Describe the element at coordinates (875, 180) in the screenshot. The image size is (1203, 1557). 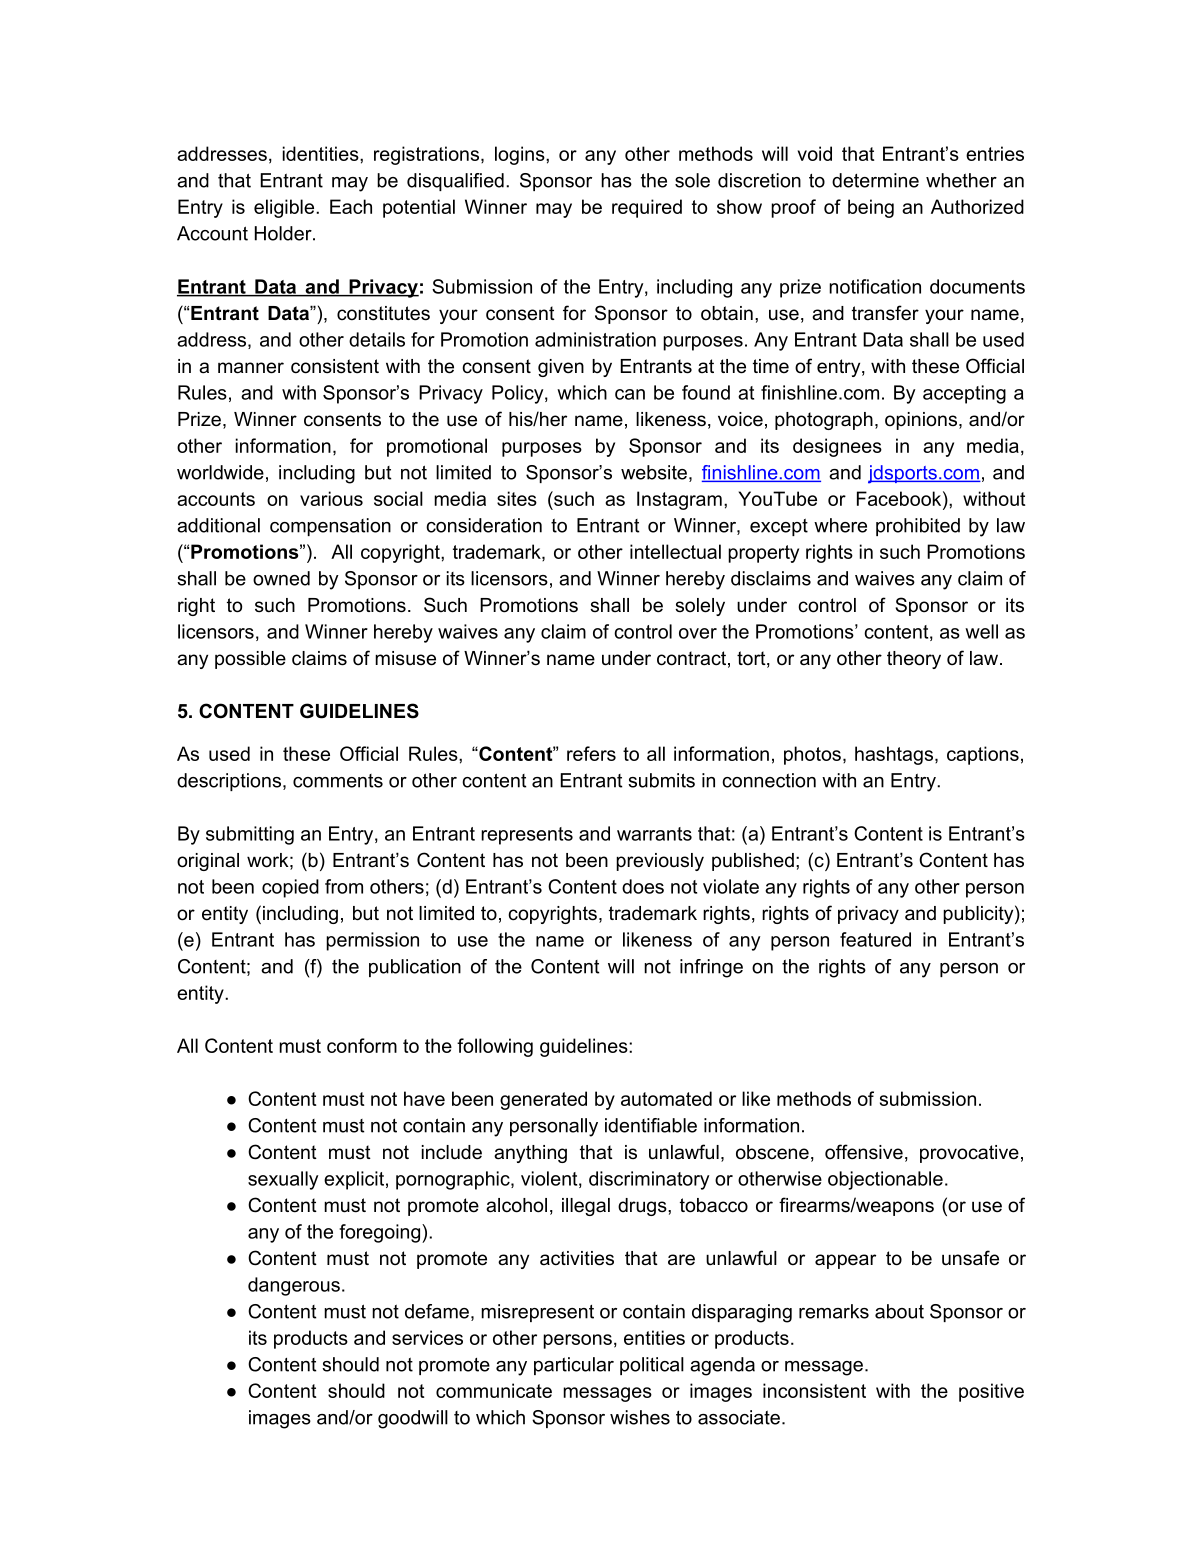
I see `determine` at that location.
